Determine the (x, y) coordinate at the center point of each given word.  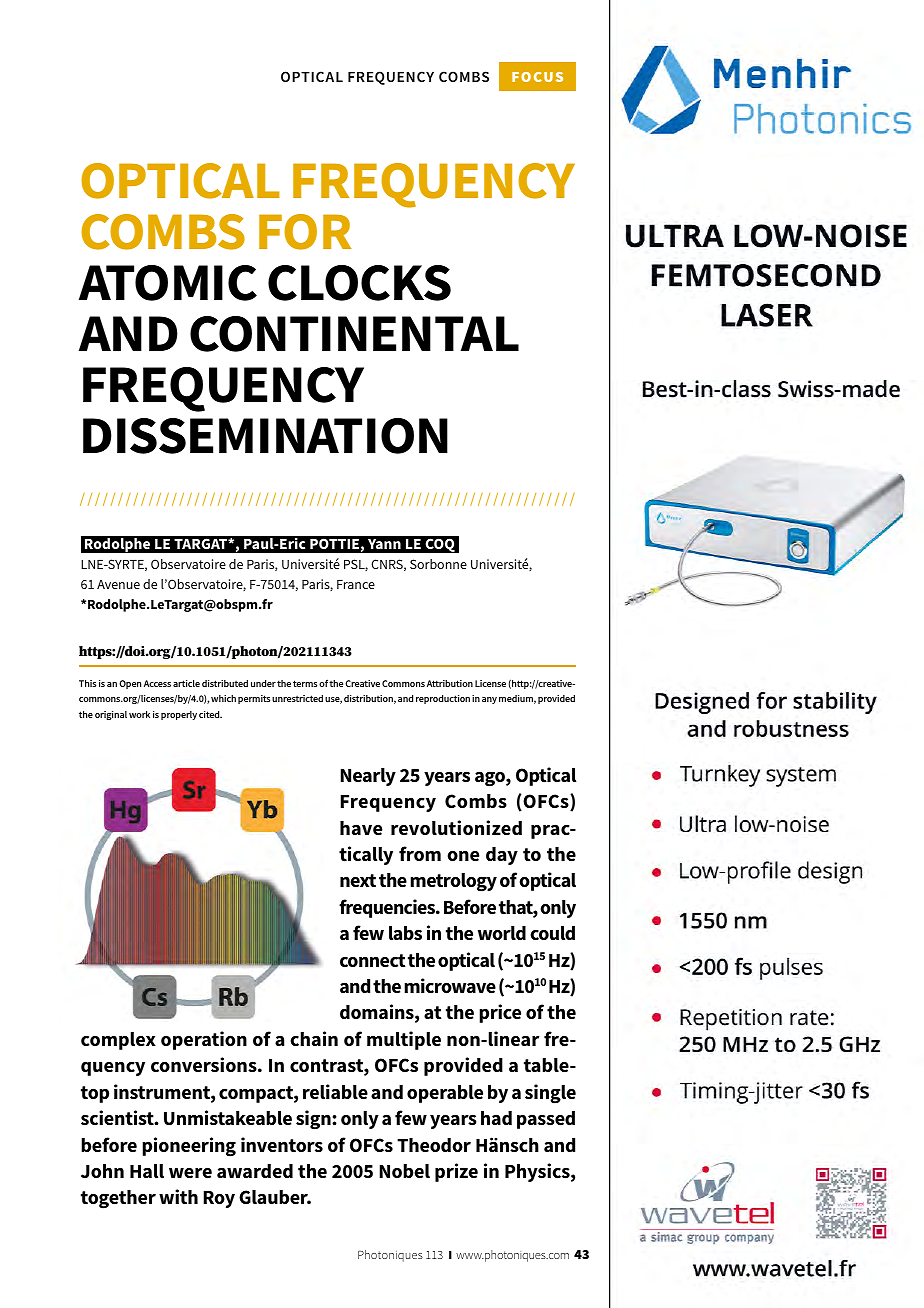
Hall (147, 1171)
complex (118, 1041)
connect (372, 961)
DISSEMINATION (265, 436)
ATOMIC (168, 283)
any (489, 700)
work (139, 714)
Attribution (450, 683)
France (356, 584)
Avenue (118, 584)
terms (305, 683)
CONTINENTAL (354, 334)
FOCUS (537, 77)
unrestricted (297, 698)
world (502, 933)
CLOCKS (359, 283)
